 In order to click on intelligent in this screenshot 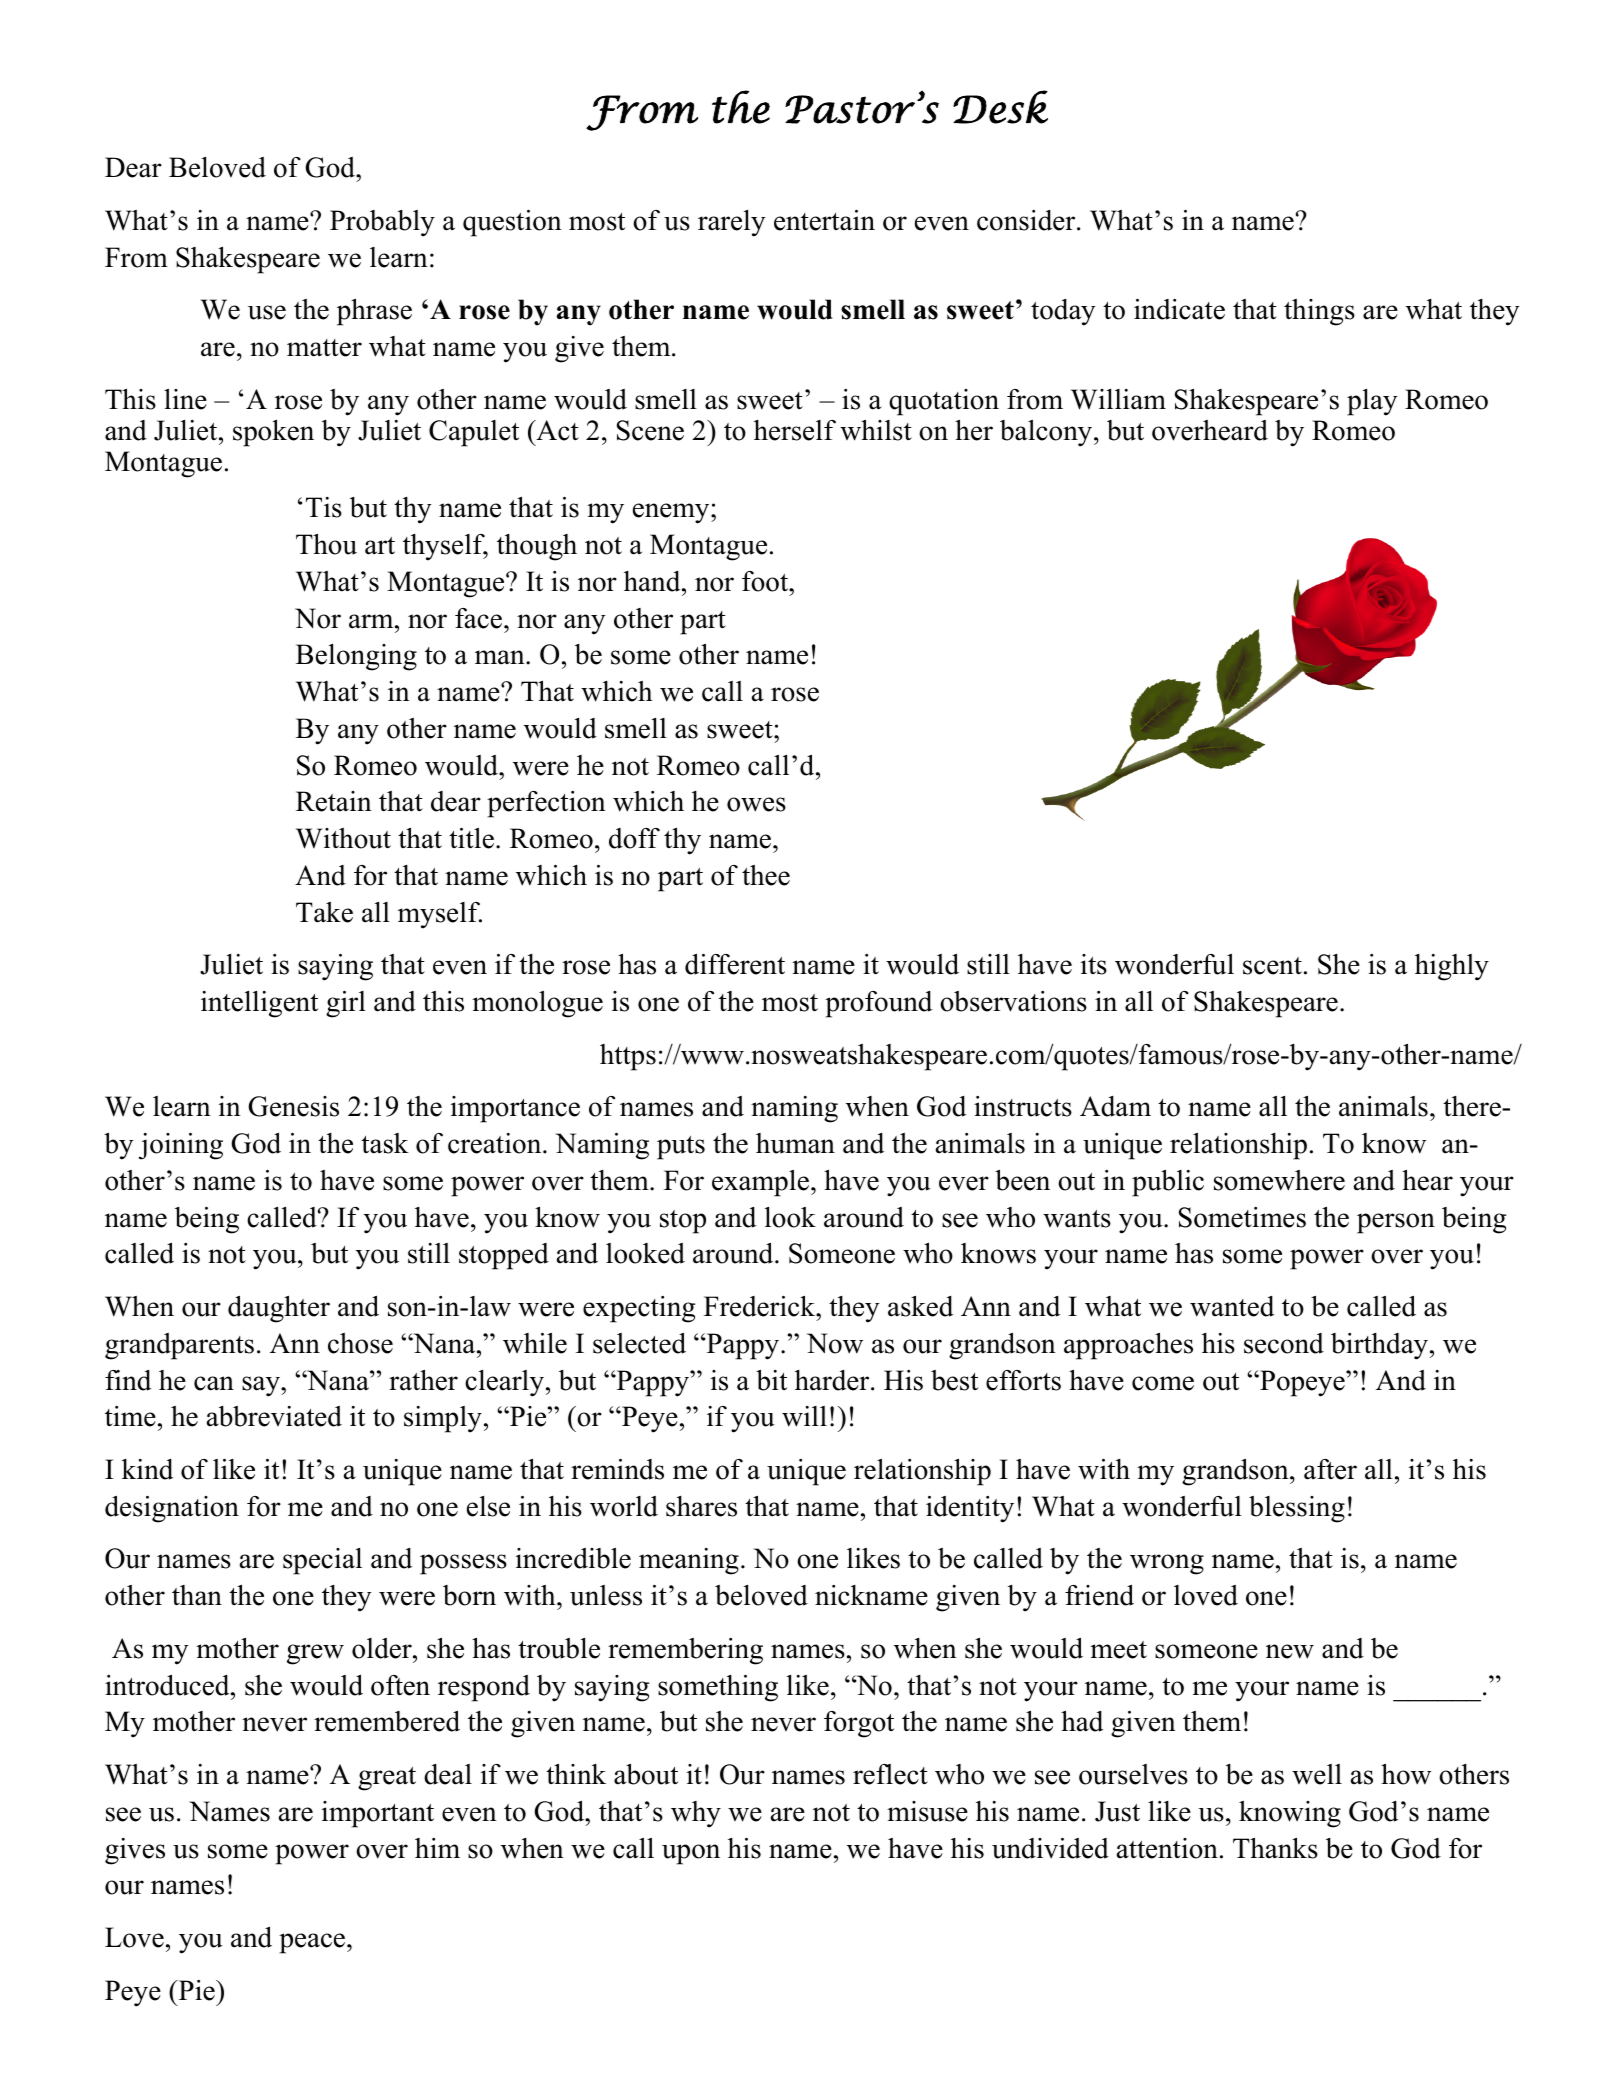, I will do `click(259, 1004)`.
